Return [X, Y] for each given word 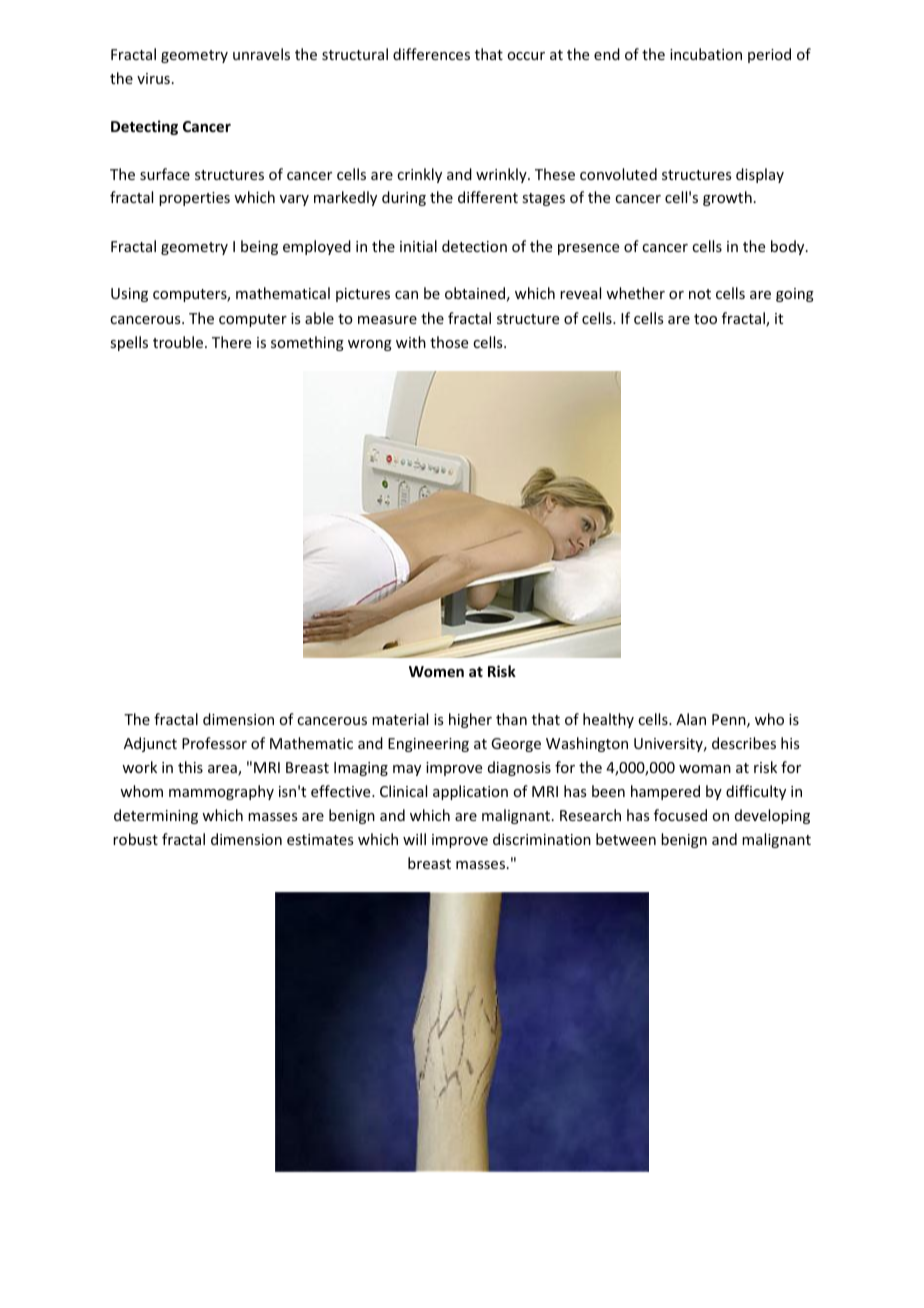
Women [436, 671]
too [705, 319]
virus [153, 78]
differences [431, 54]
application [470, 792]
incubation [706, 54]
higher [470, 720]
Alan [691, 719]
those [449, 342]
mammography [221, 792]
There [231, 342]
